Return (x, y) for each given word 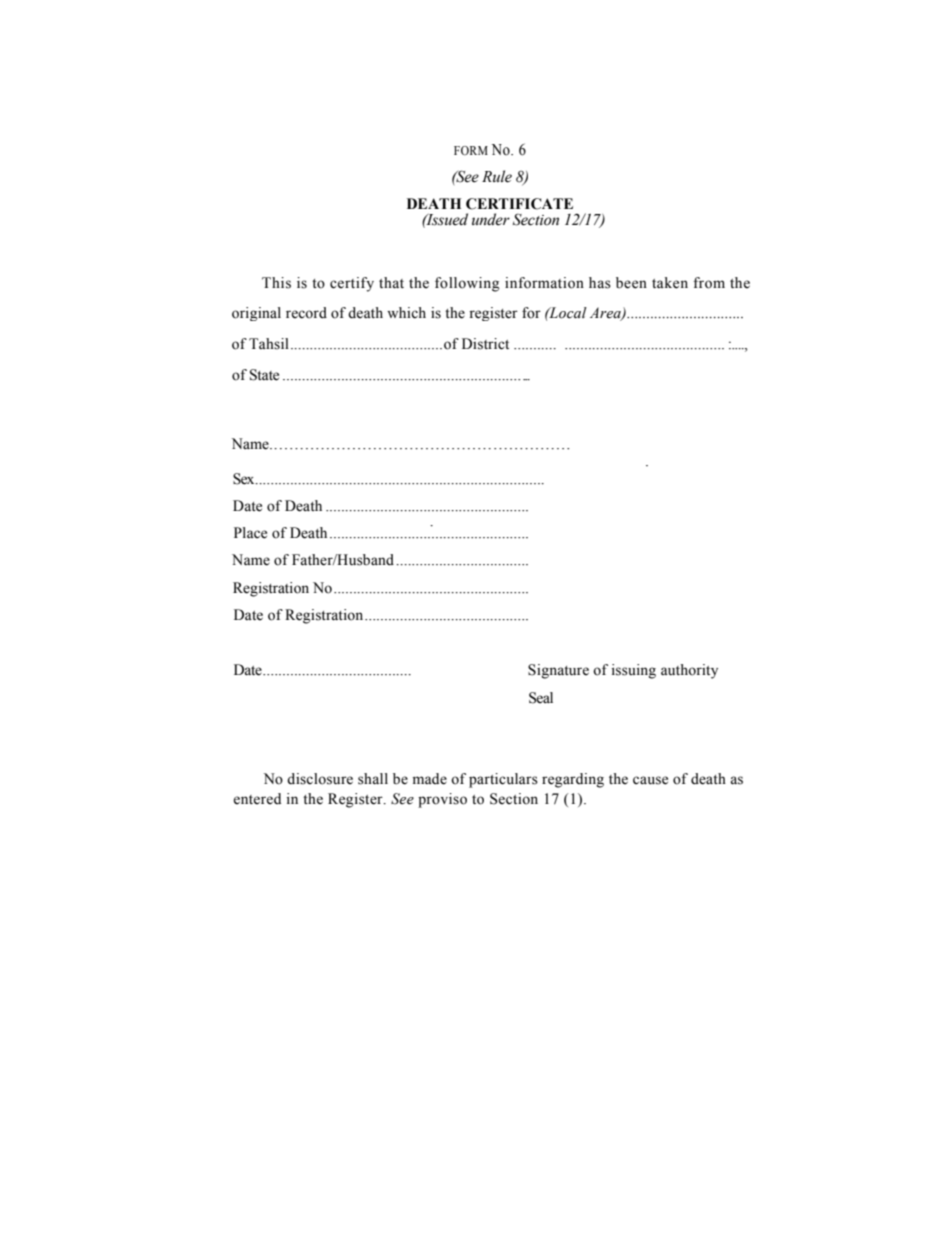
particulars (503, 780)
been (631, 283)
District (485, 344)
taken (670, 283)
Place (250, 533)
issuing (634, 671)
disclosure (320, 779)
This (276, 283)
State (264, 375)
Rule (497, 176)
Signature (558, 671)
